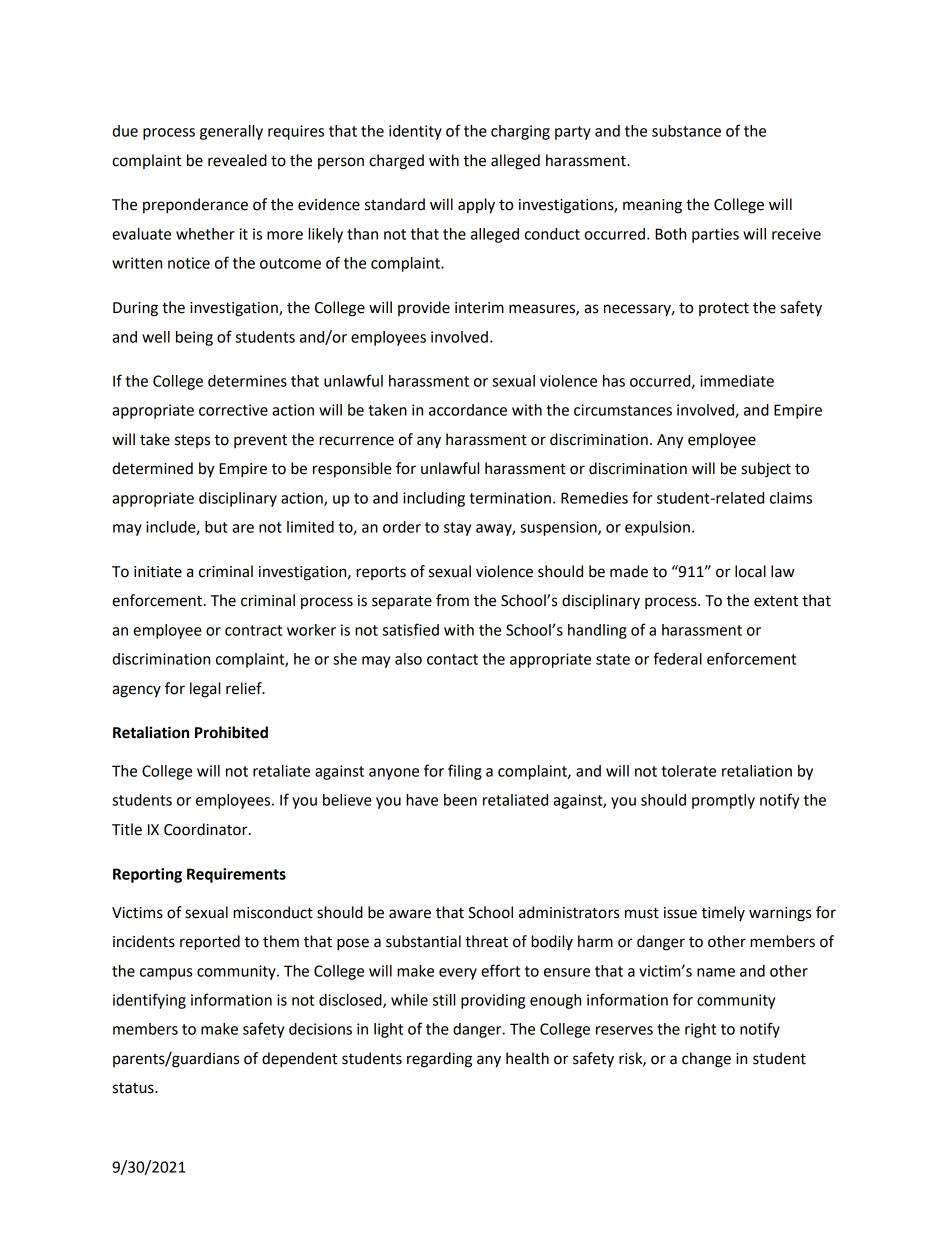  Describe the element at coordinates (468, 410) in the document. I see `accordance` at that location.
